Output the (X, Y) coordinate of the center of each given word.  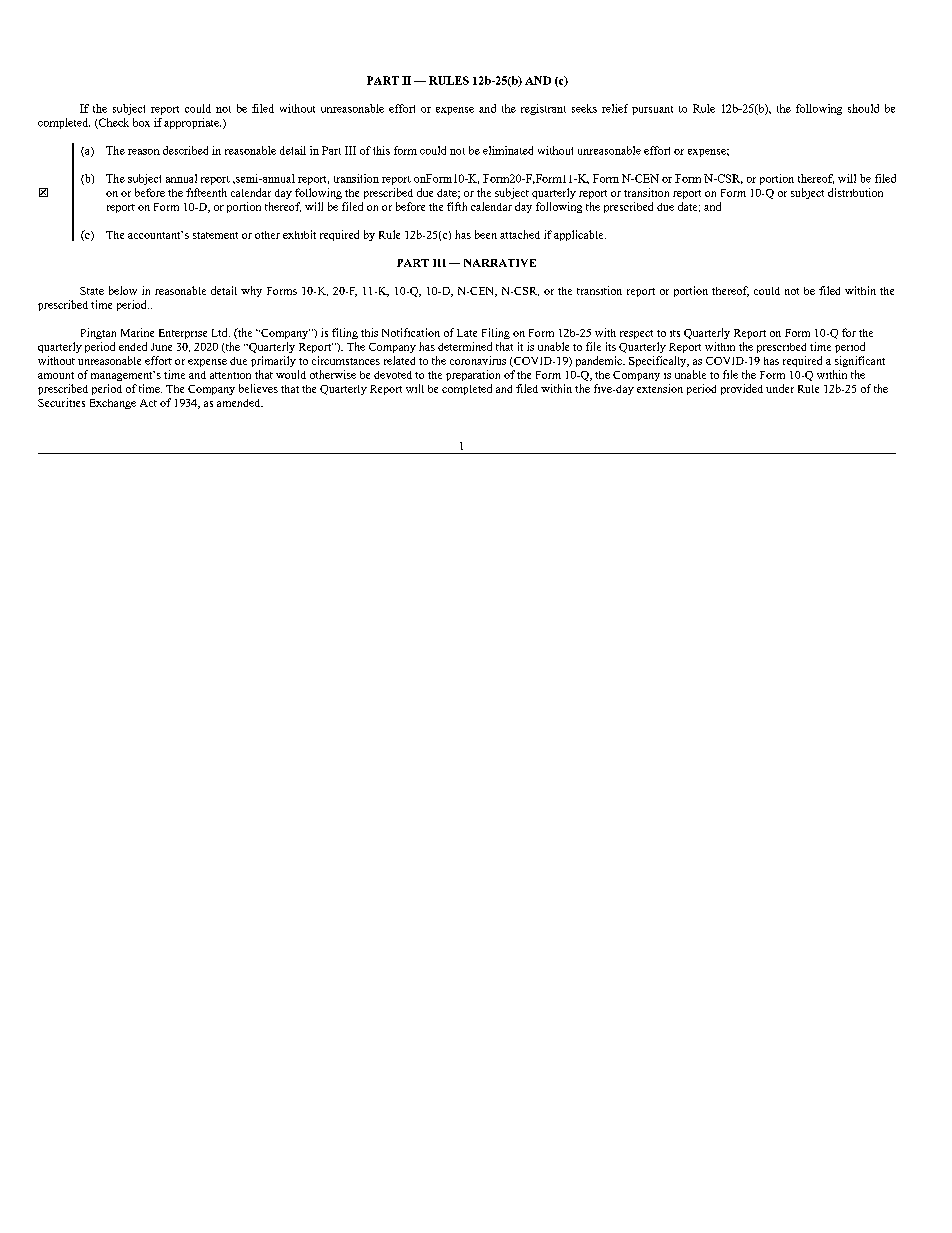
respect (636, 334)
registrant (543, 109)
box (141, 122)
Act (148, 403)
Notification (411, 332)
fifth (457, 206)
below (123, 290)
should (863, 108)
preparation (473, 375)
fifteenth (206, 192)
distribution (855, 192)
